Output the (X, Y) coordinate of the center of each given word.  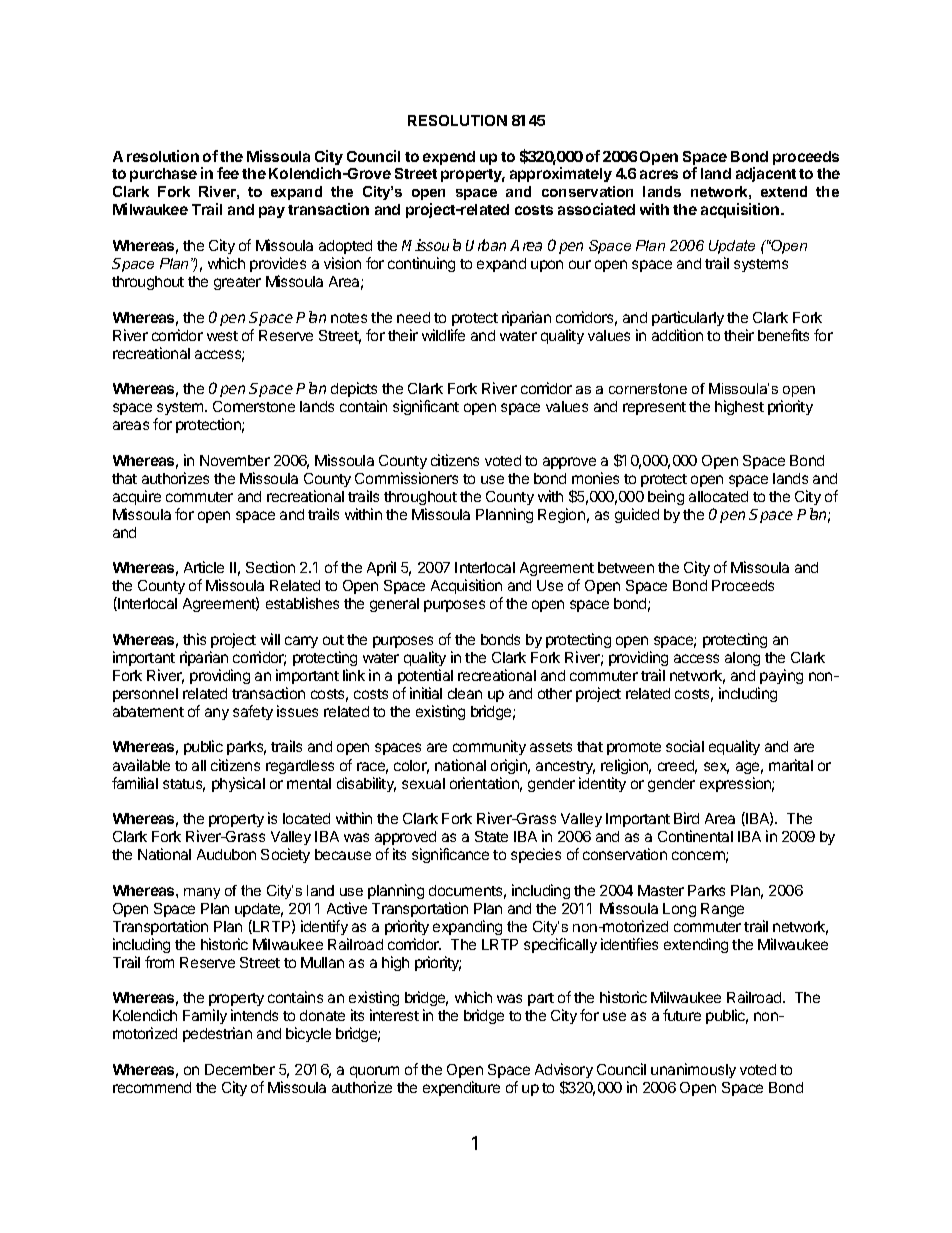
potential (425, 676)
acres (659, 174)
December (240, 1069)
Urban (486, 245)
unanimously (693, 1070)
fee (228, 173)
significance (450, 855)
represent (654, 408)
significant (426, 407)
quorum (374, 1072)
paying (781, 676)
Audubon (226, 854)
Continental (695, 836)
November (235, 460)
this (194, 639)
